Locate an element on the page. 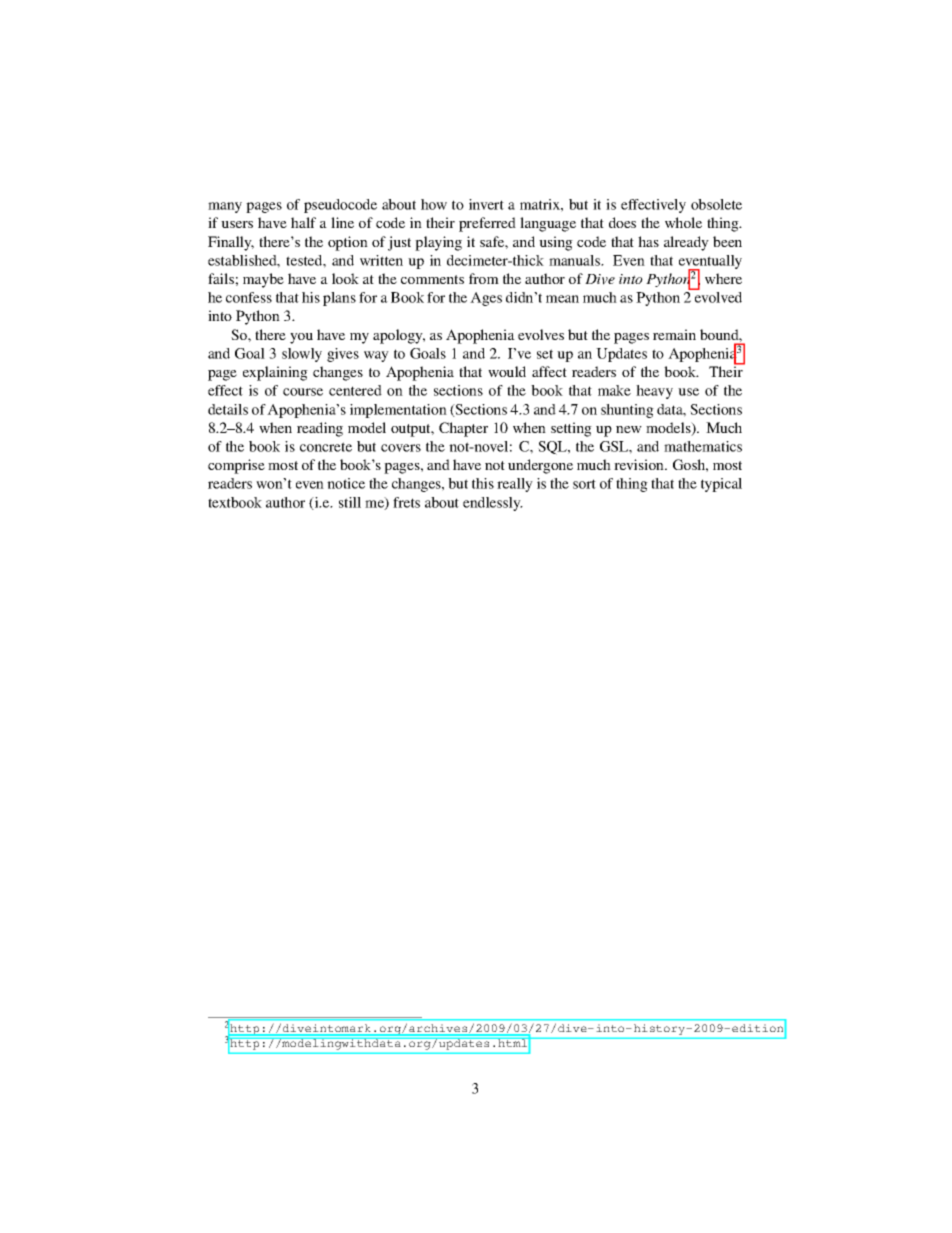 Image resolution: width=952 pixels, height=1233 pixels. still is located at coordinates (350, 502).
